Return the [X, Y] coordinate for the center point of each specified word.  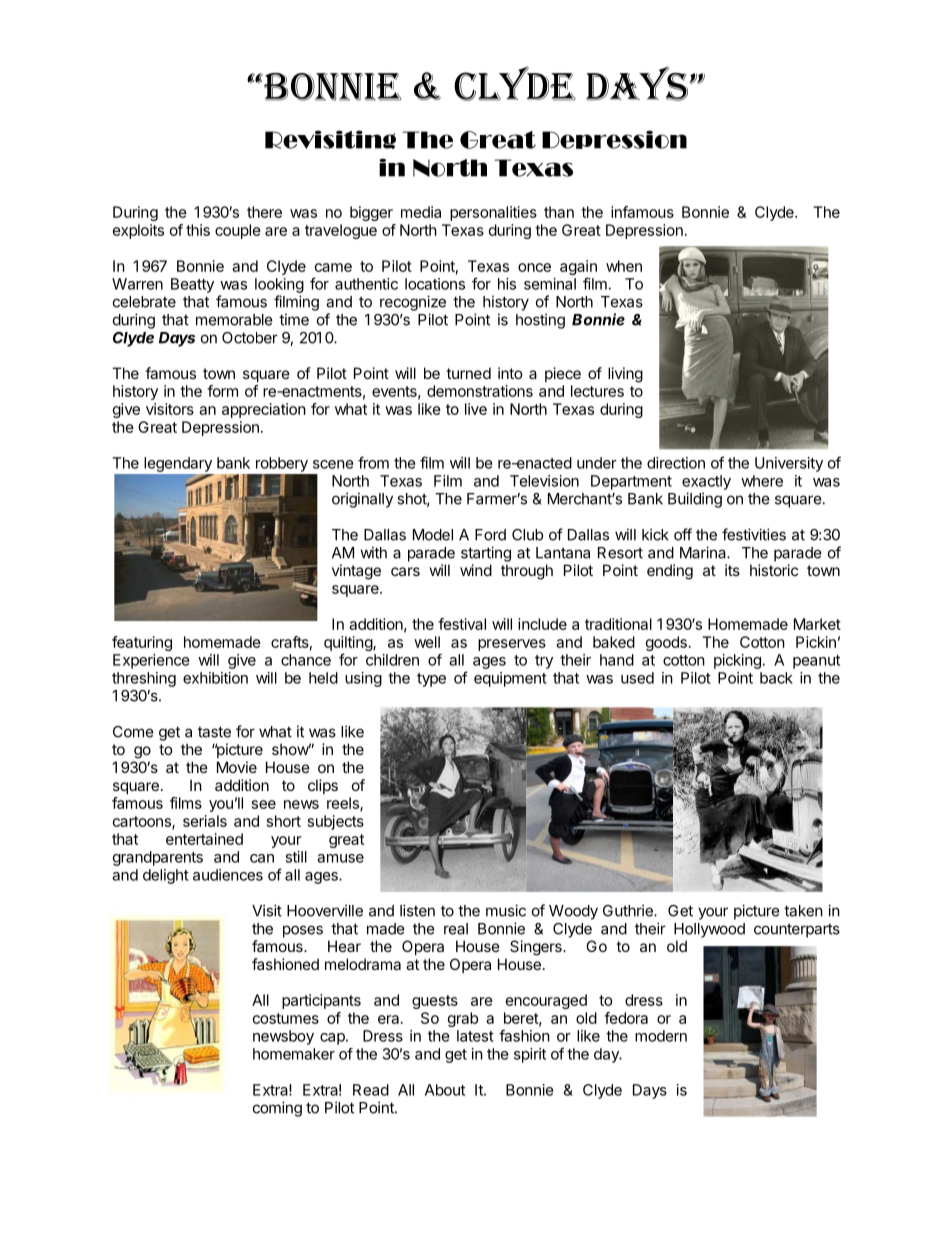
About [445, 1090]
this [198, 230]
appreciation [264, 410]
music [506, 910]
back [776, 678]
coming [277, 1109]
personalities [493, 213]
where [762, 481]
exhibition [215, 678]
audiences [228, 875]
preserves [512, 645]
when [624, 266]
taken [803, 911]
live [476, 409]
